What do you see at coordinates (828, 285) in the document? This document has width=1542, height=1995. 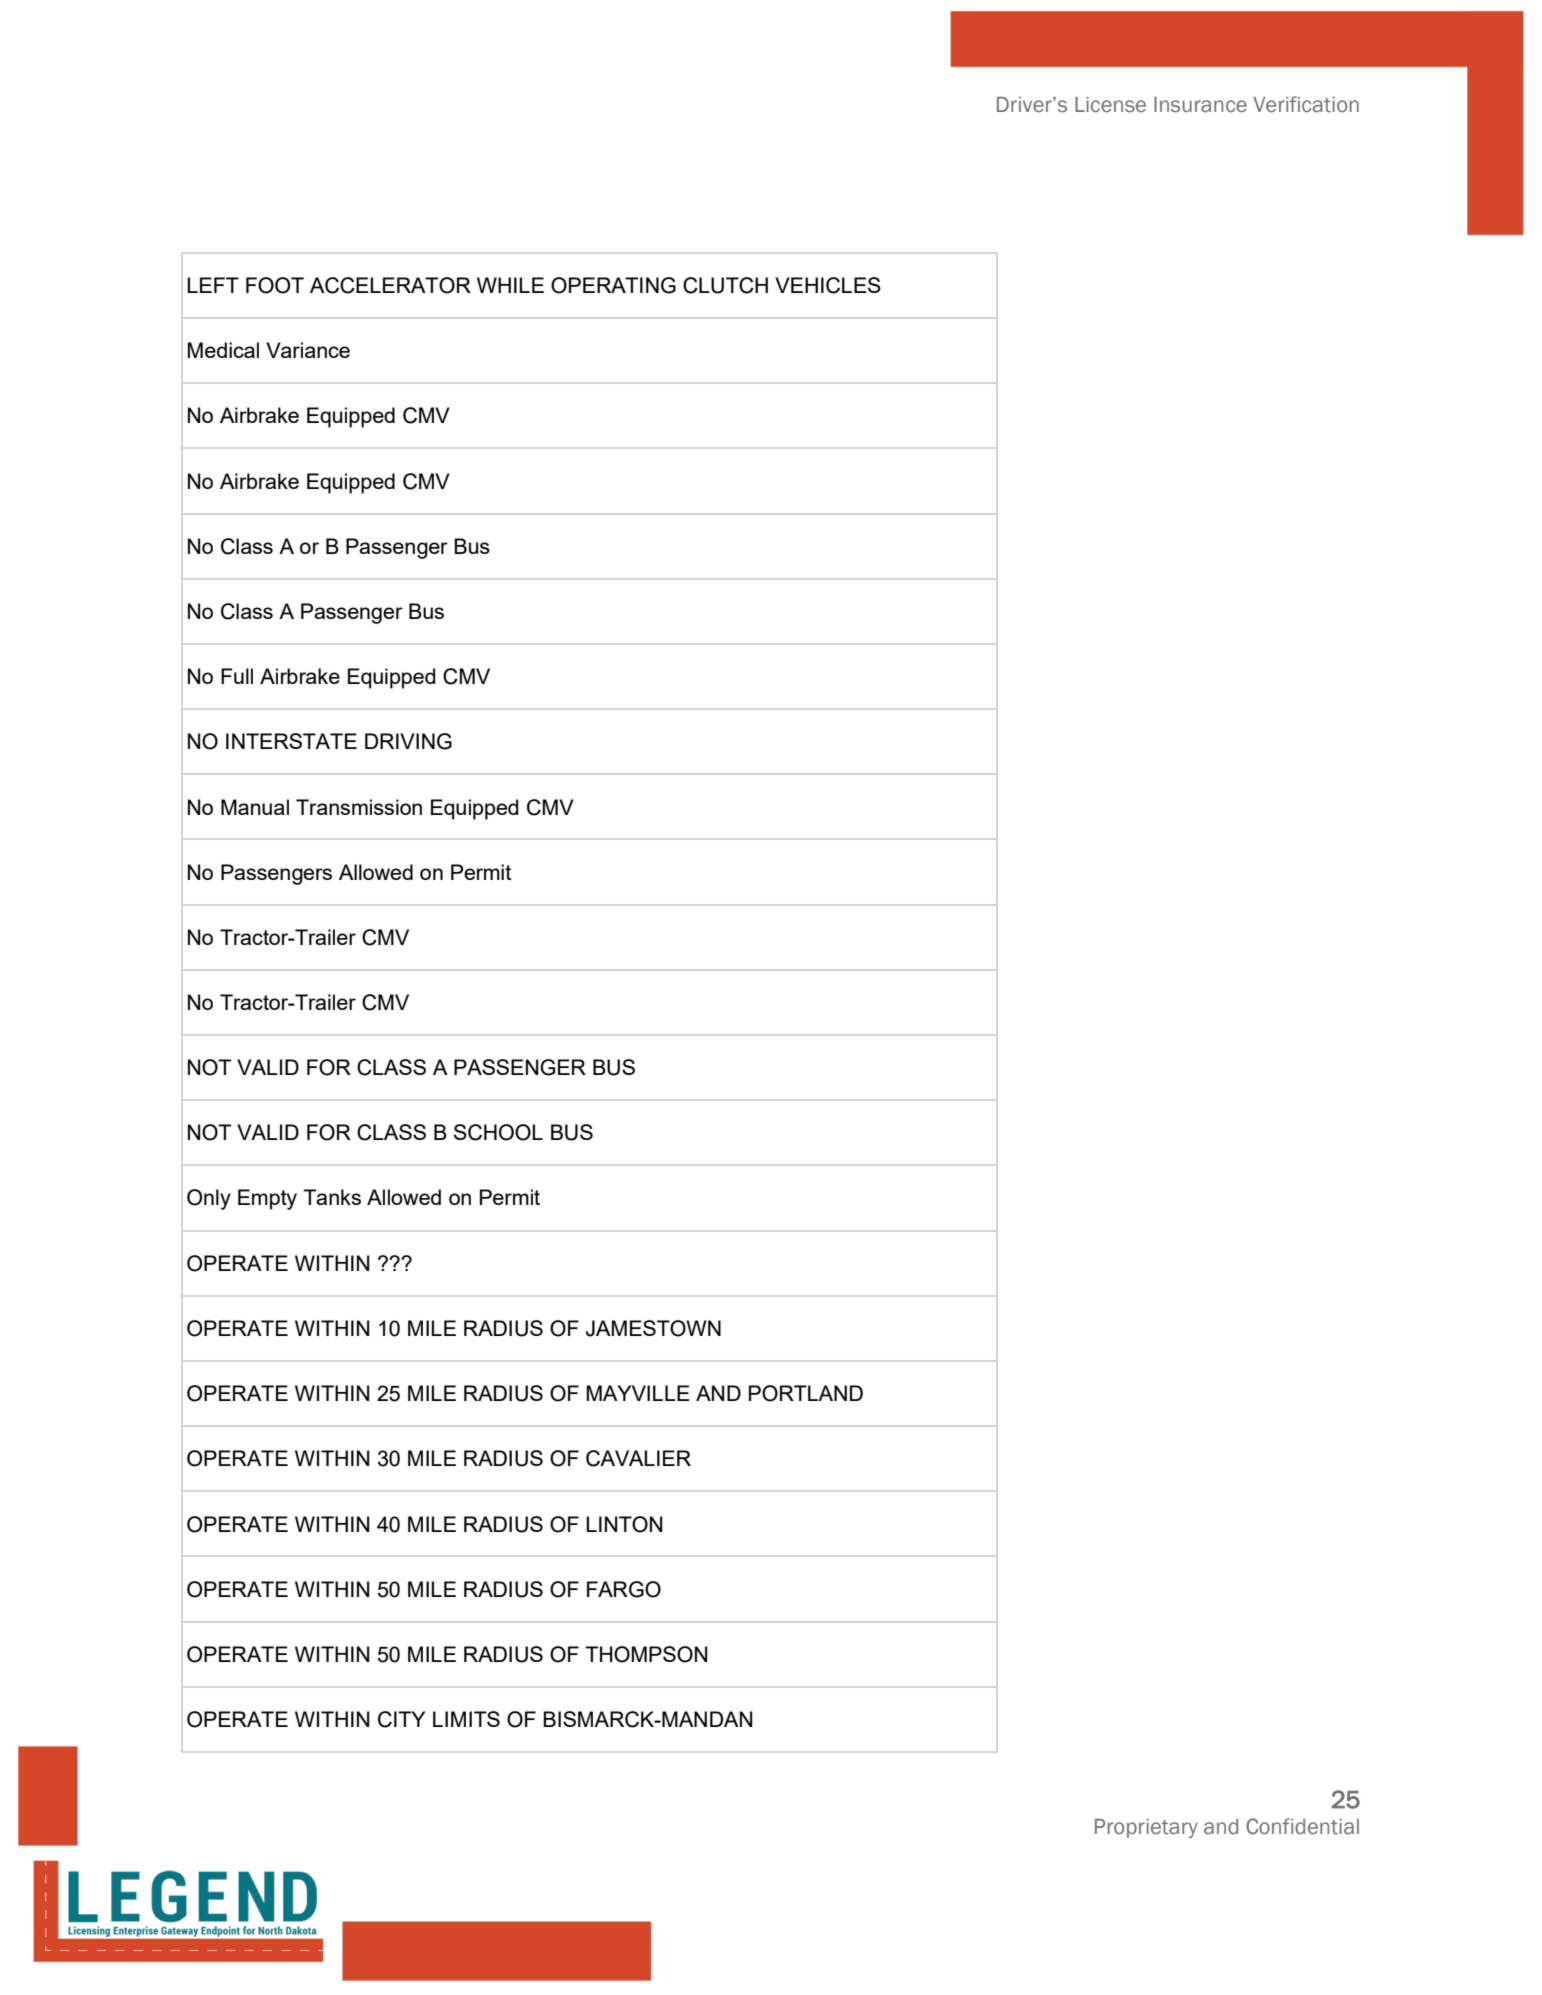 I see `VEHICLES` at bounding box center [828, 285].
